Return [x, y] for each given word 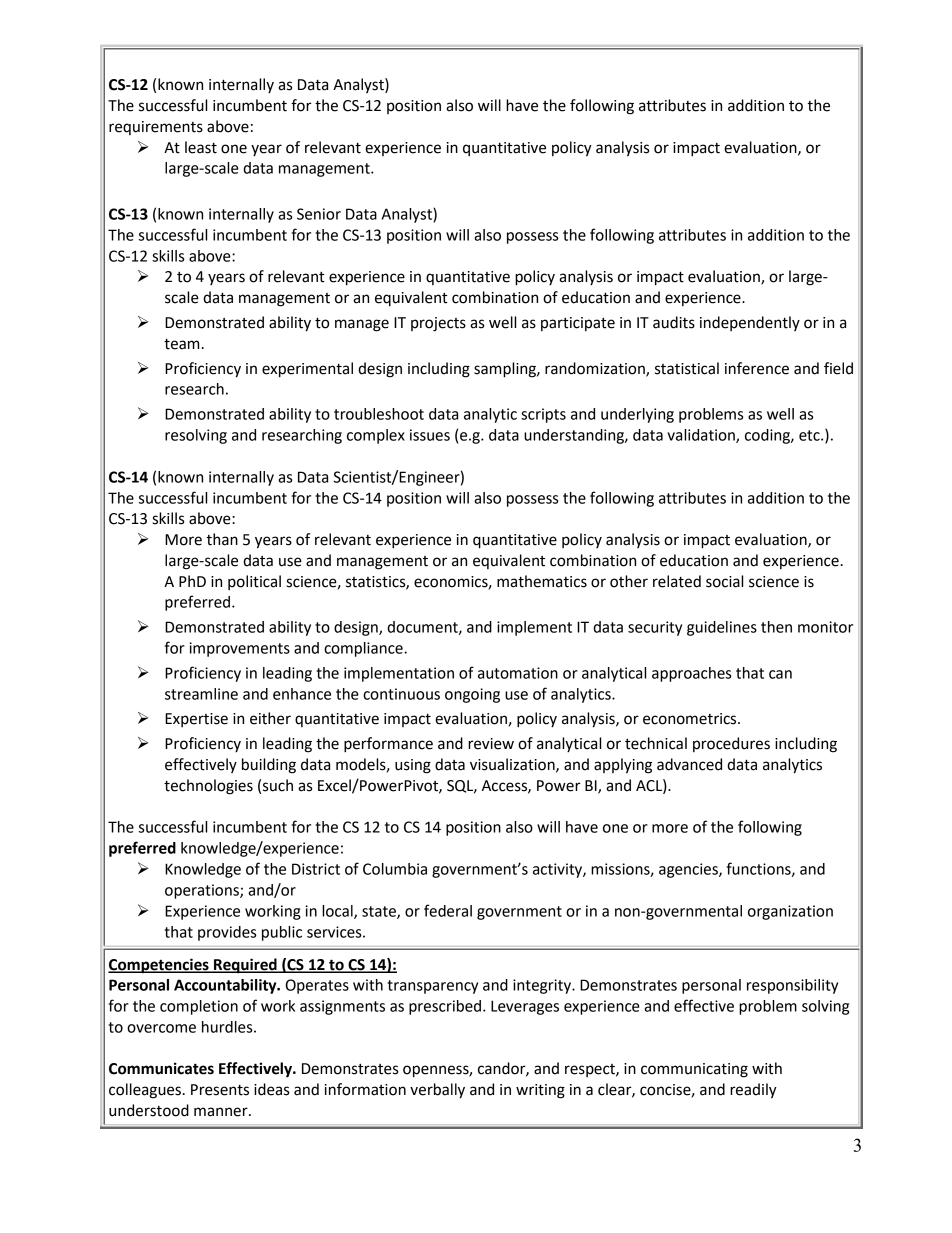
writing [540, 1091]
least [201, 147]
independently [750, 323]
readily [753, 1091]
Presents [220, 1090]
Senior [319, 214]
